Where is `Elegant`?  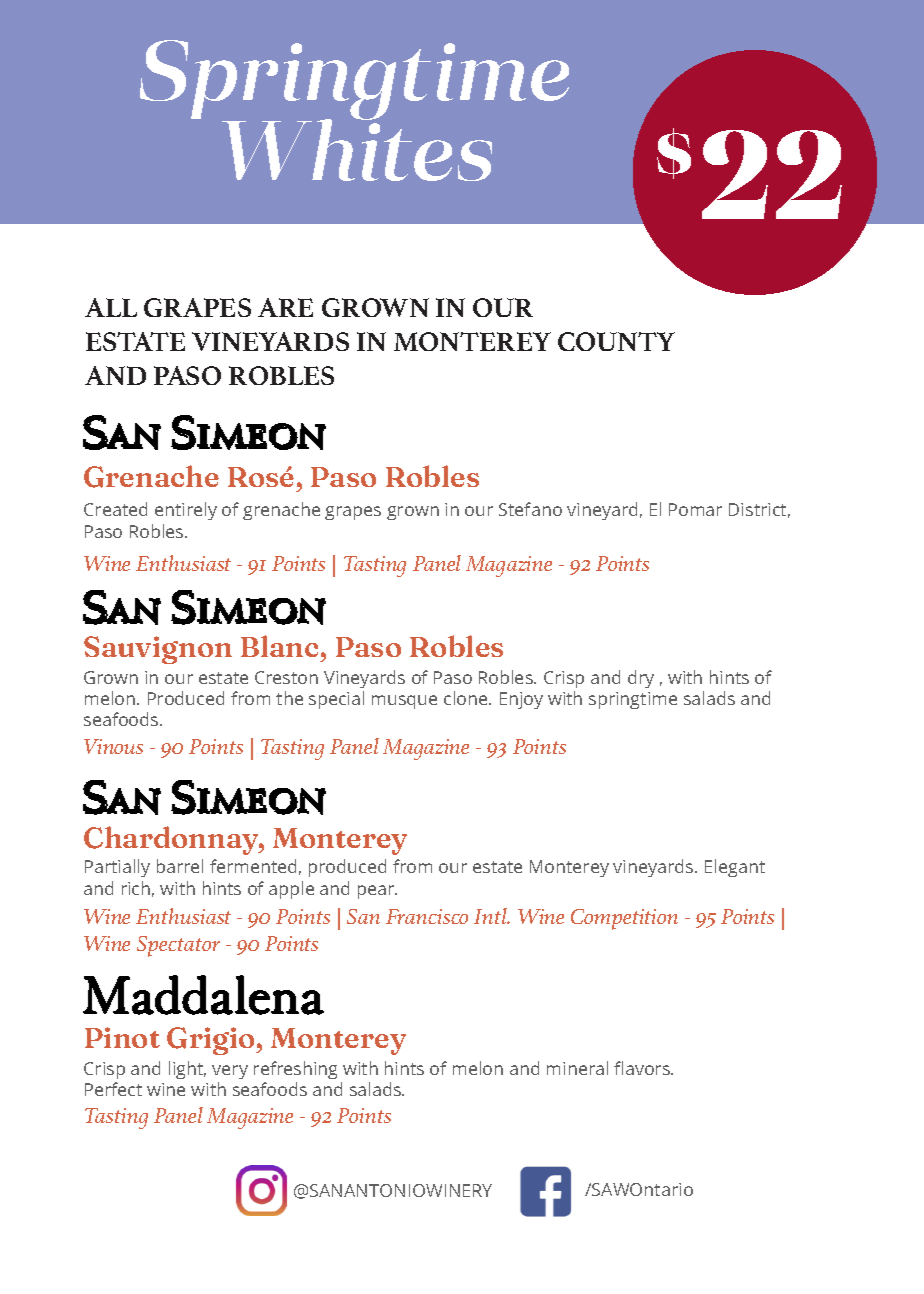
Elegant is located at coordinates (735, 868).
